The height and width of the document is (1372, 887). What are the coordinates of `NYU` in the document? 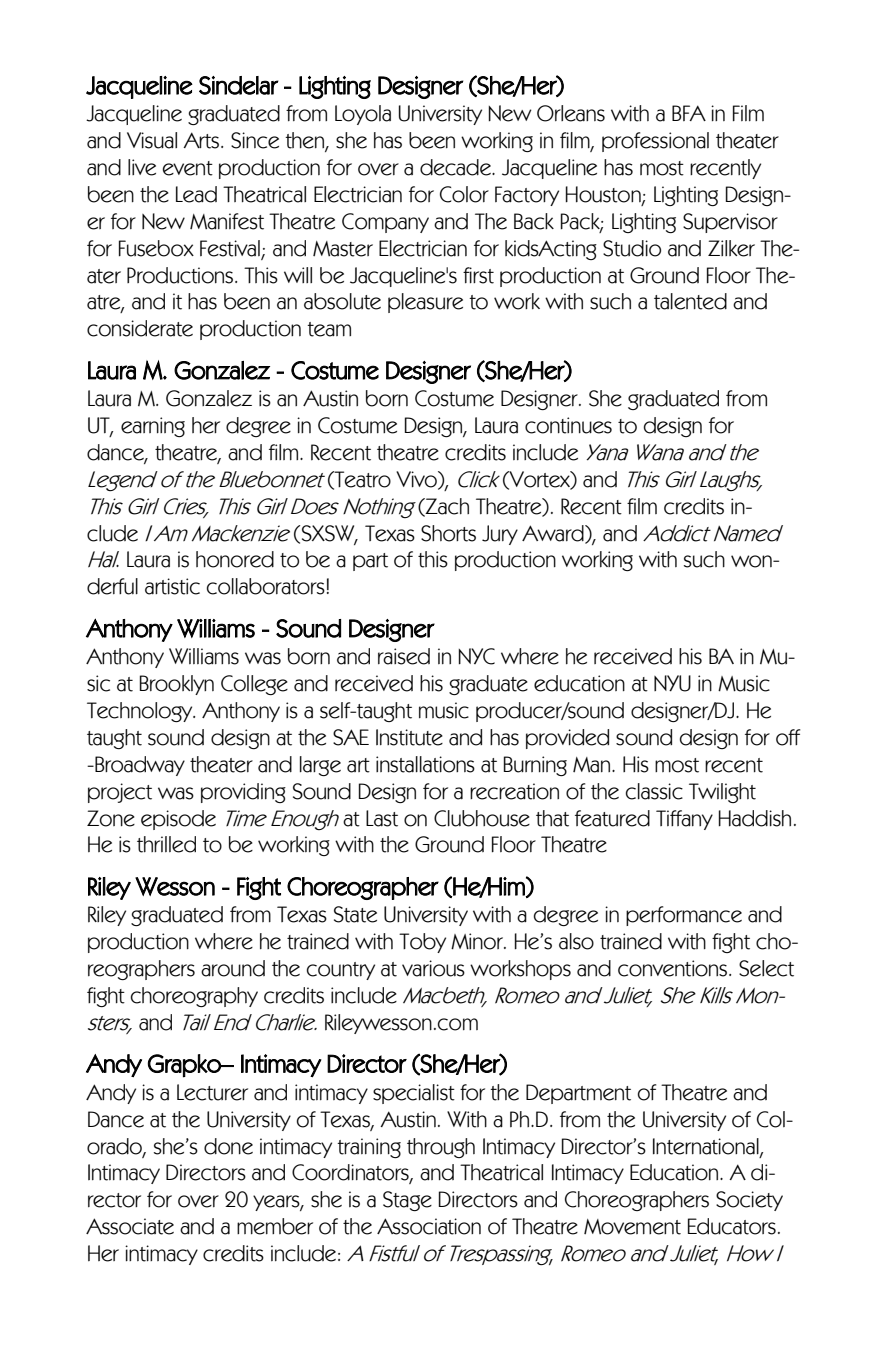 It's located at (672, 683).
